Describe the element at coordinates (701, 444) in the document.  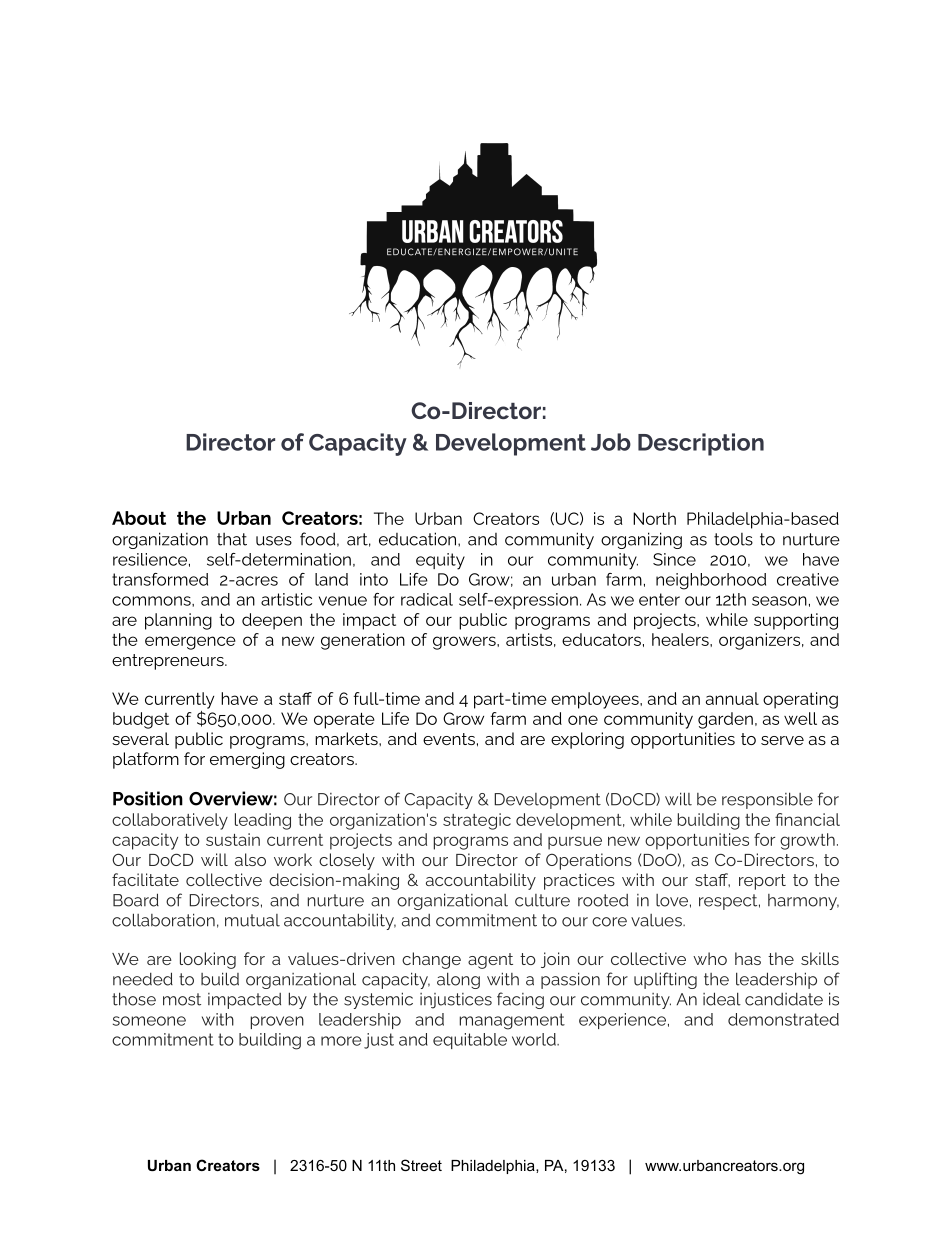
I see `Description` at that location.
